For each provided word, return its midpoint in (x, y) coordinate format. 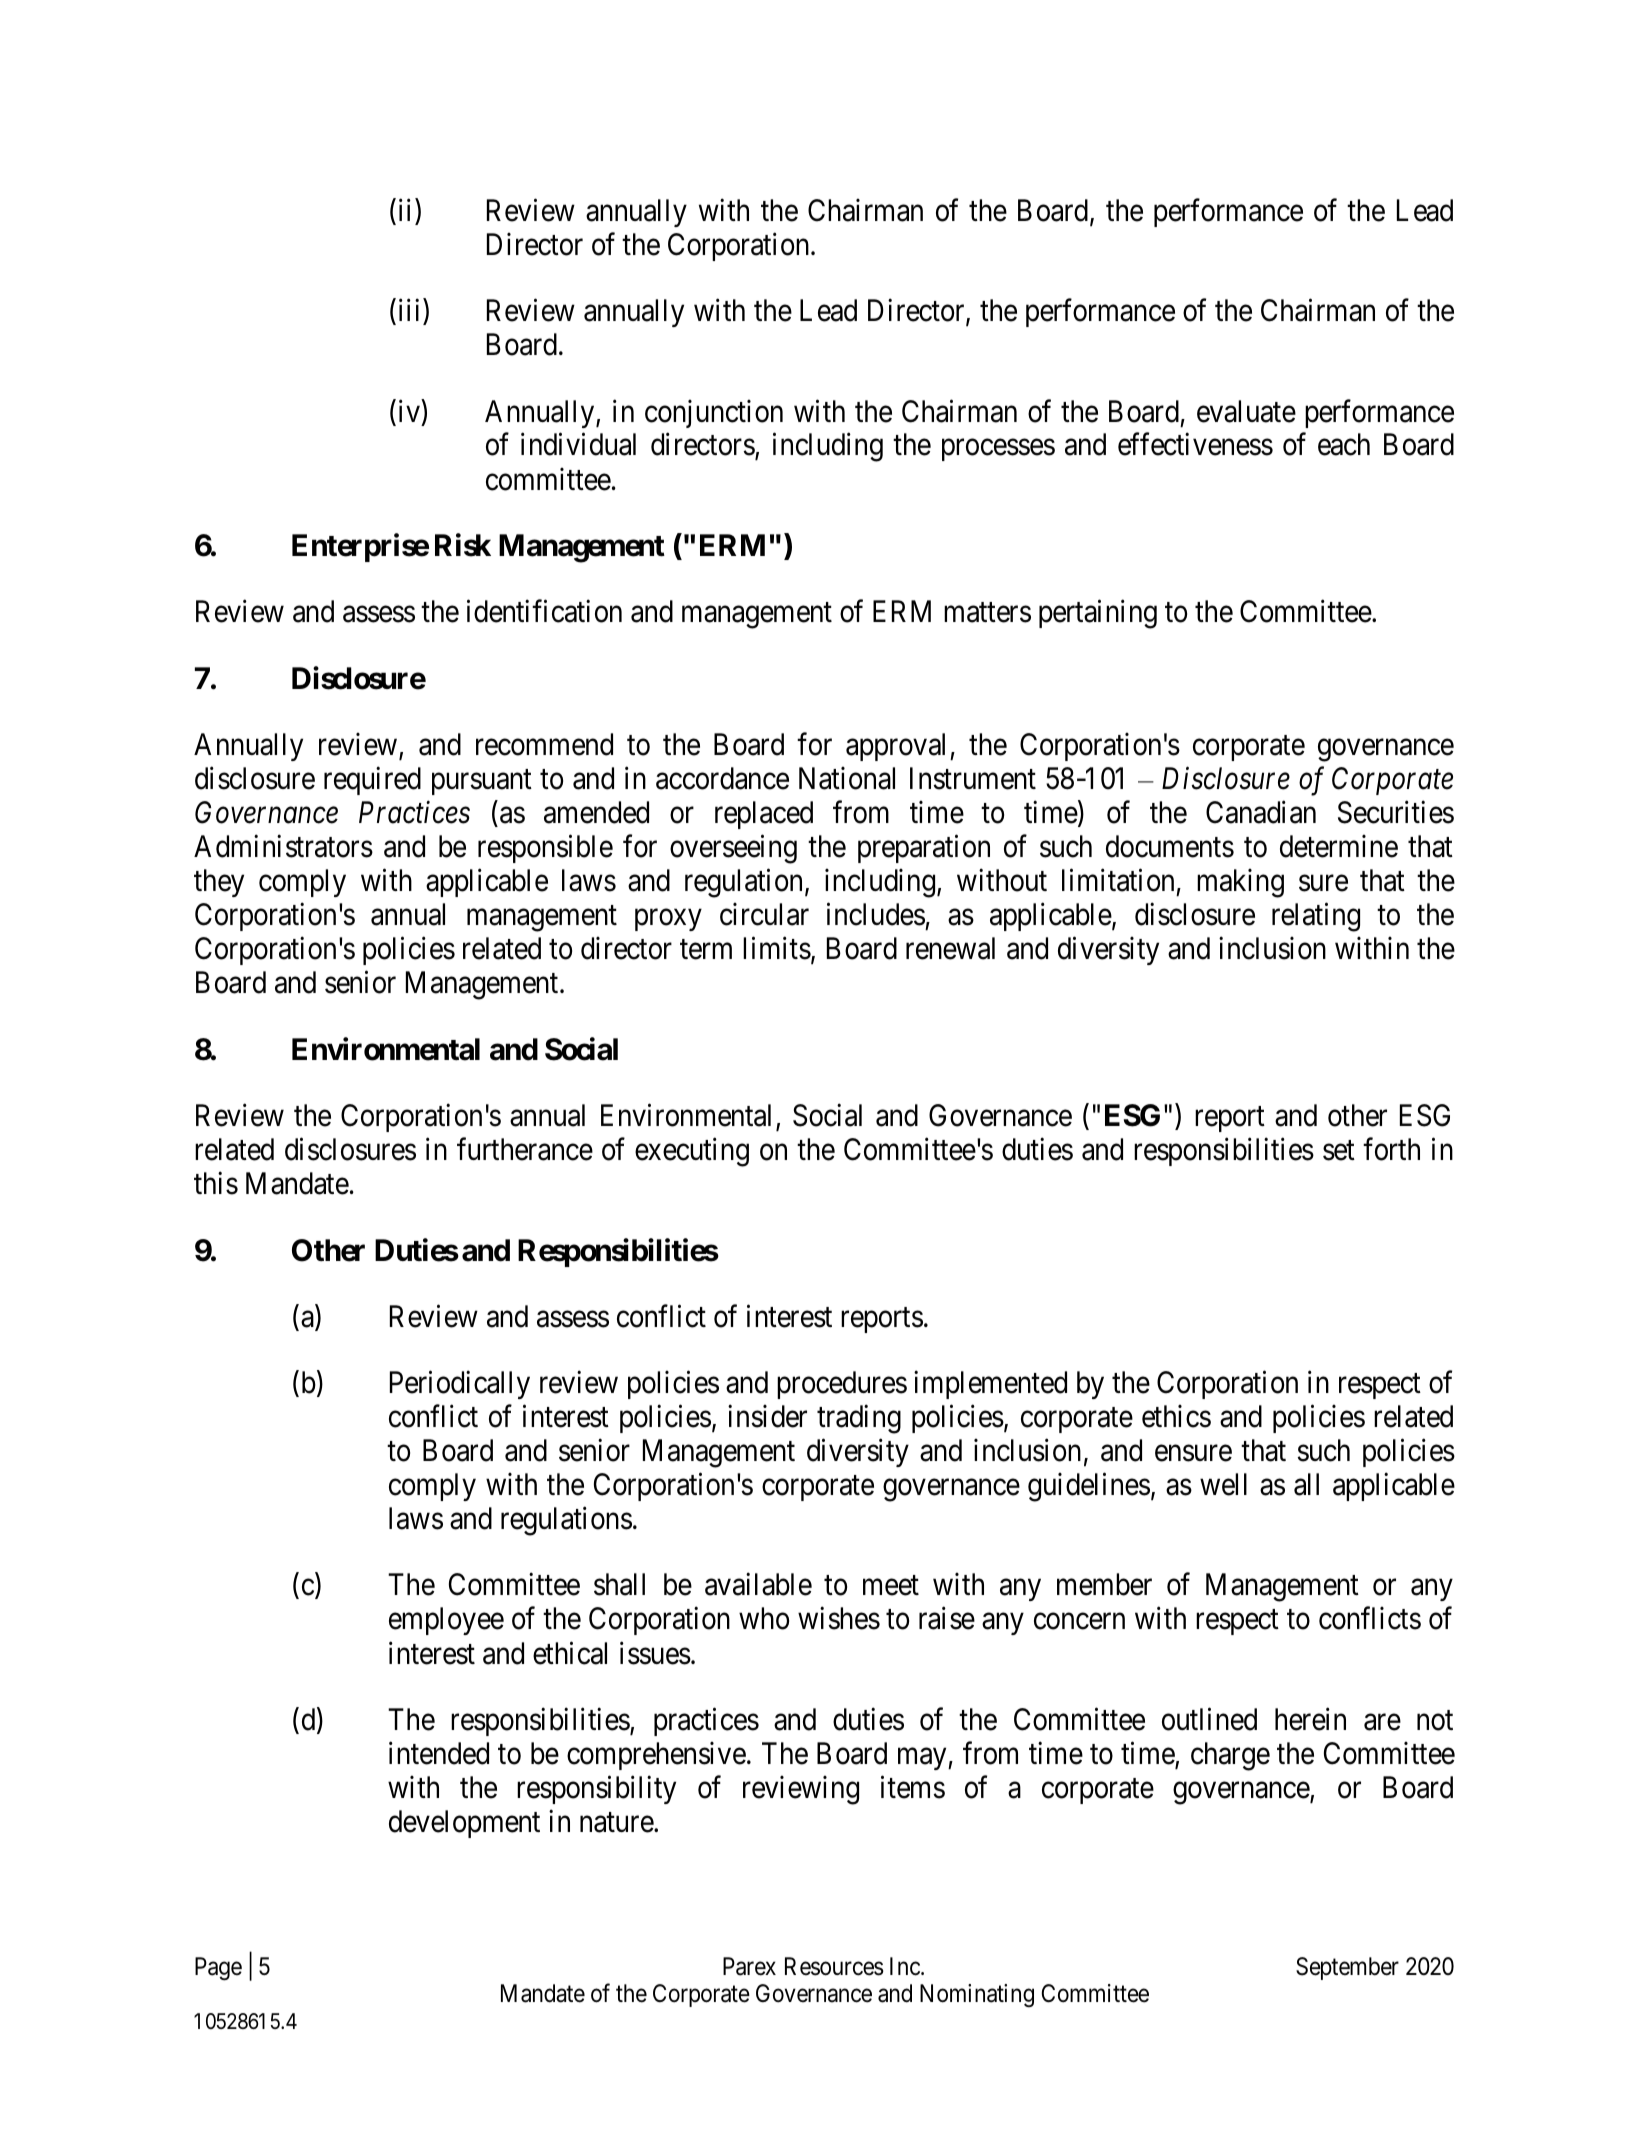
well (1223, 1484)
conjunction (714, 413)
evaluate (1246, 411)
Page (218, 1969)
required (372, 780)
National (847, 778)
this (216, 1183)
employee (446, 1621)
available (758, 1584)
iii (411, 310)
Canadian (1261, 812)
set (1339, 1151)
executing (692, 1152)
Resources (834, 1966)
